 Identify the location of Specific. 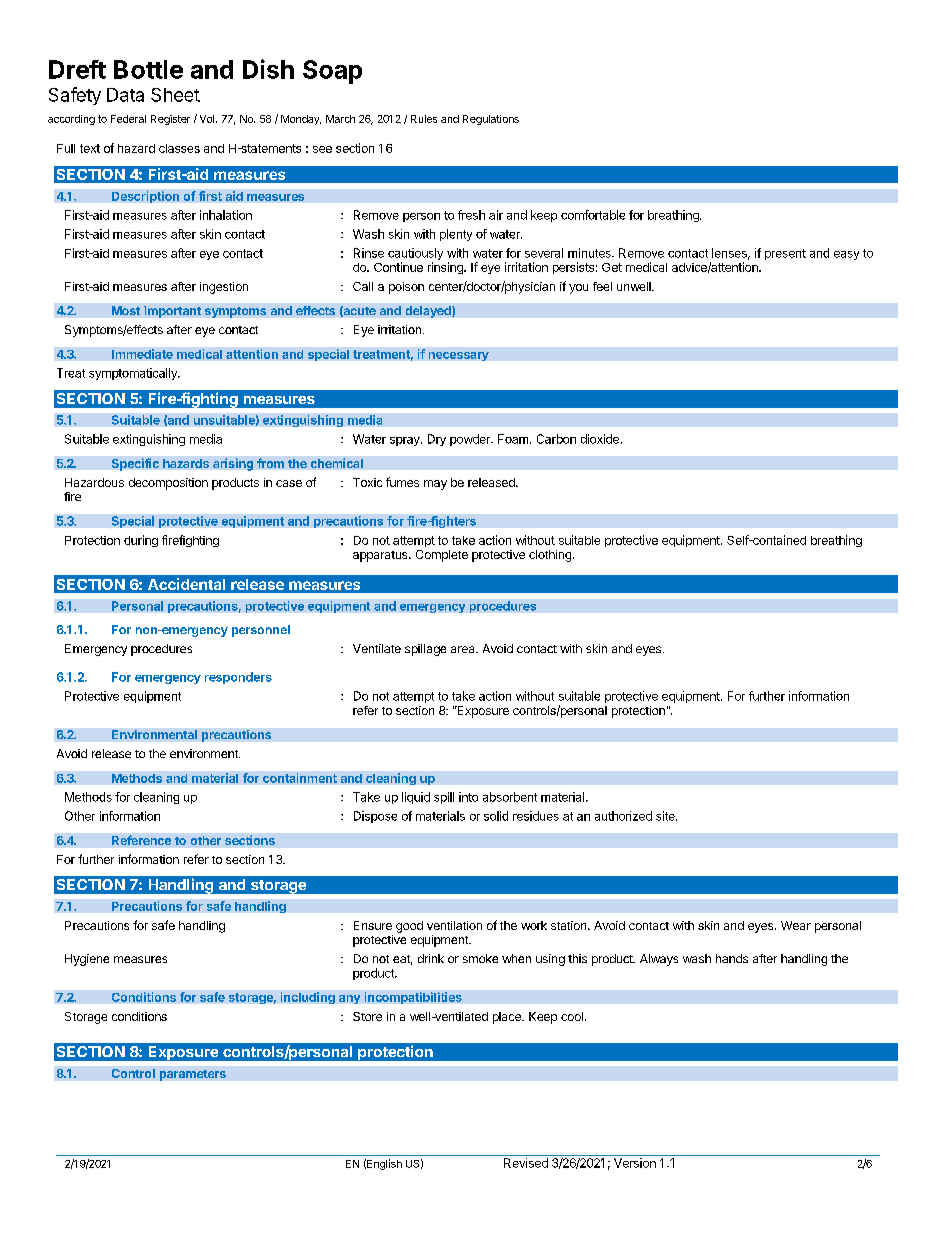
(135, 464).
